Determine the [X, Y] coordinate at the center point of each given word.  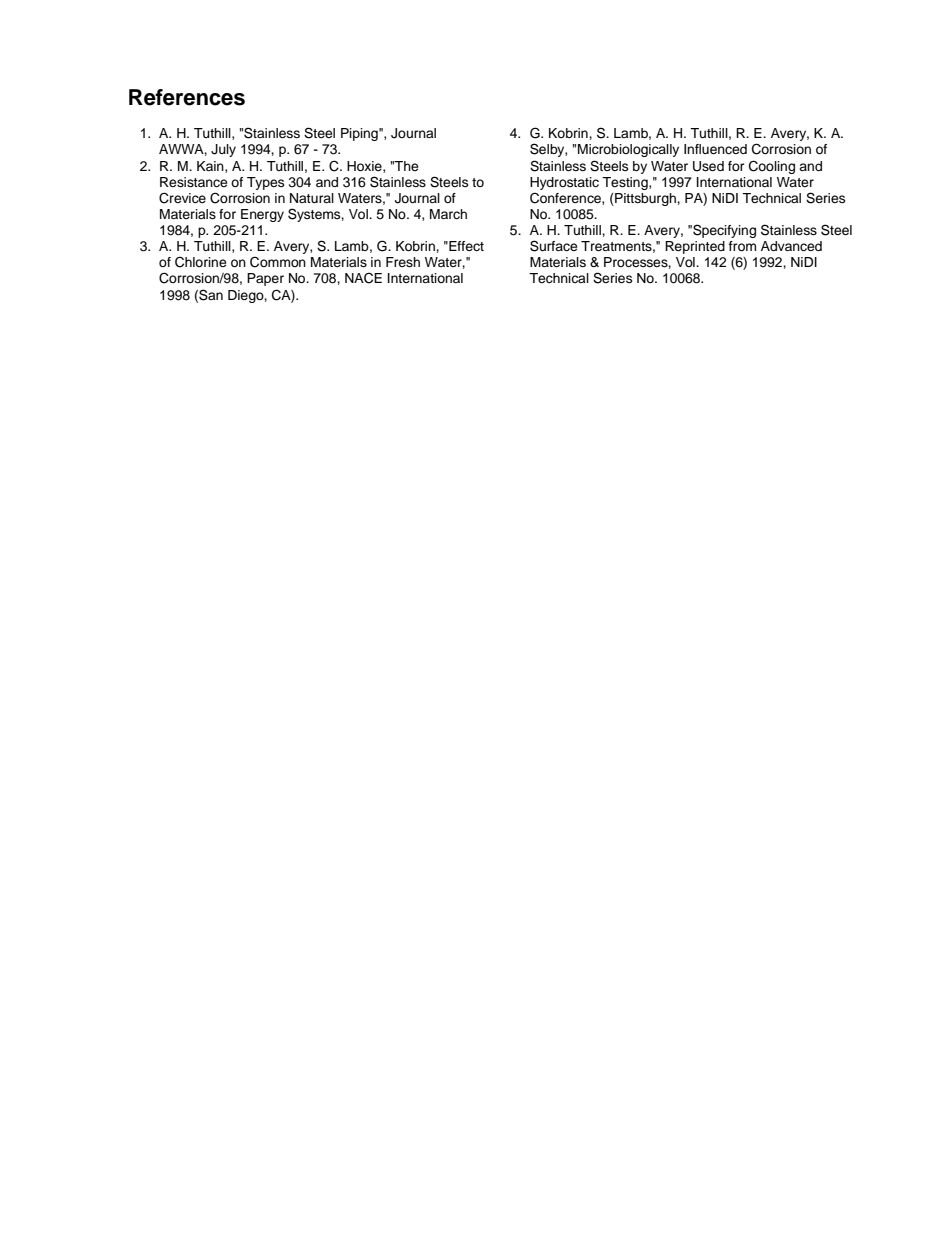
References [187, 97]
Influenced [715, 149]
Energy [262, 215]
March [448, 214]
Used [708, 166]
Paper [265, 279]
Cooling [772, 167]
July [223, 150]
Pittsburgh [645, 199]
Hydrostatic [564, 183]
